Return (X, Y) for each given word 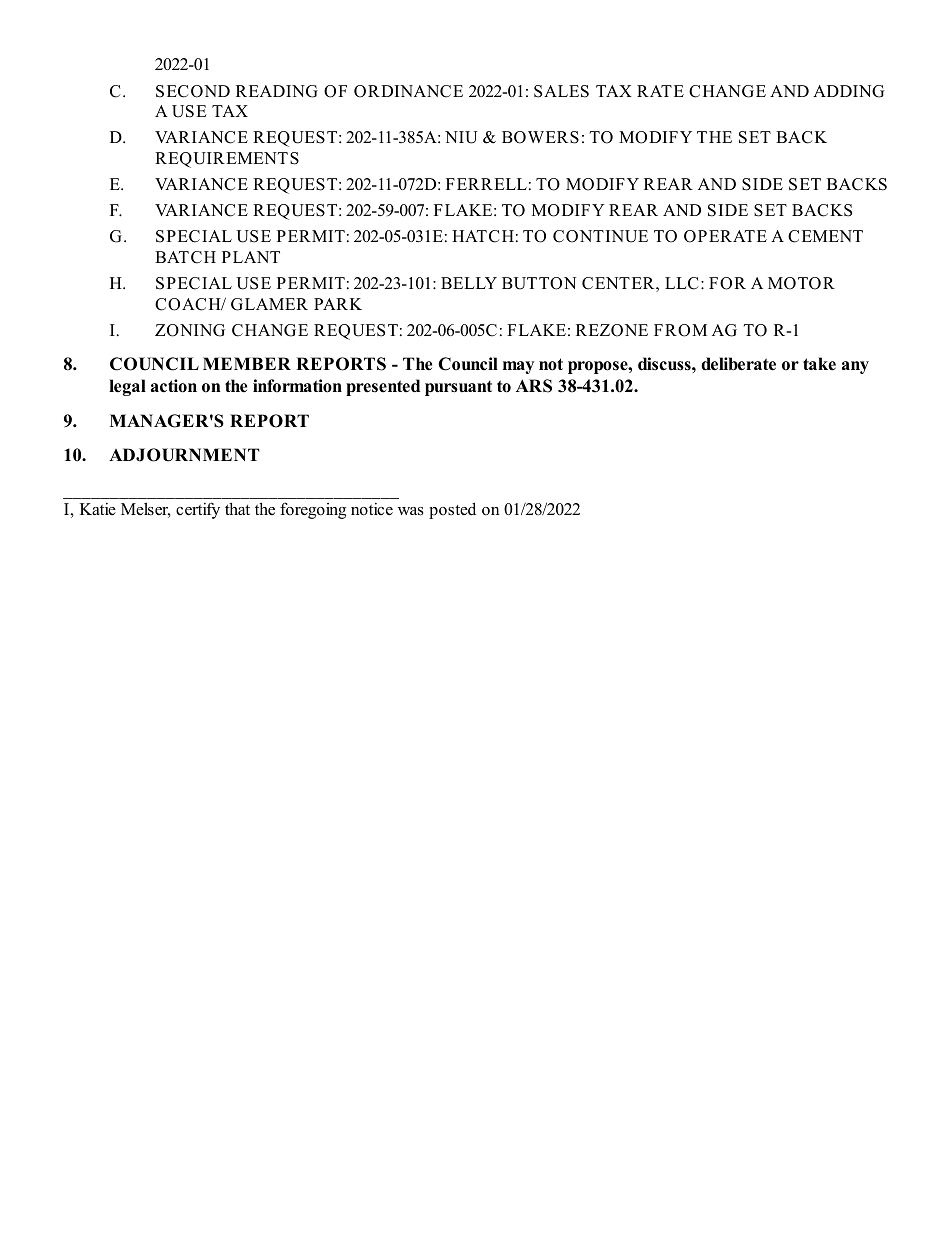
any (855, 367)
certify (198, 510)
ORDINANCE (408, 91)
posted (452, 510)
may (518, 367)
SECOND (193, 91)
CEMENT (825, 236)
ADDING (848, 91)
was (411, 511)
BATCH (185, 257)
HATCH (483, 236)
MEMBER (247, 363)
